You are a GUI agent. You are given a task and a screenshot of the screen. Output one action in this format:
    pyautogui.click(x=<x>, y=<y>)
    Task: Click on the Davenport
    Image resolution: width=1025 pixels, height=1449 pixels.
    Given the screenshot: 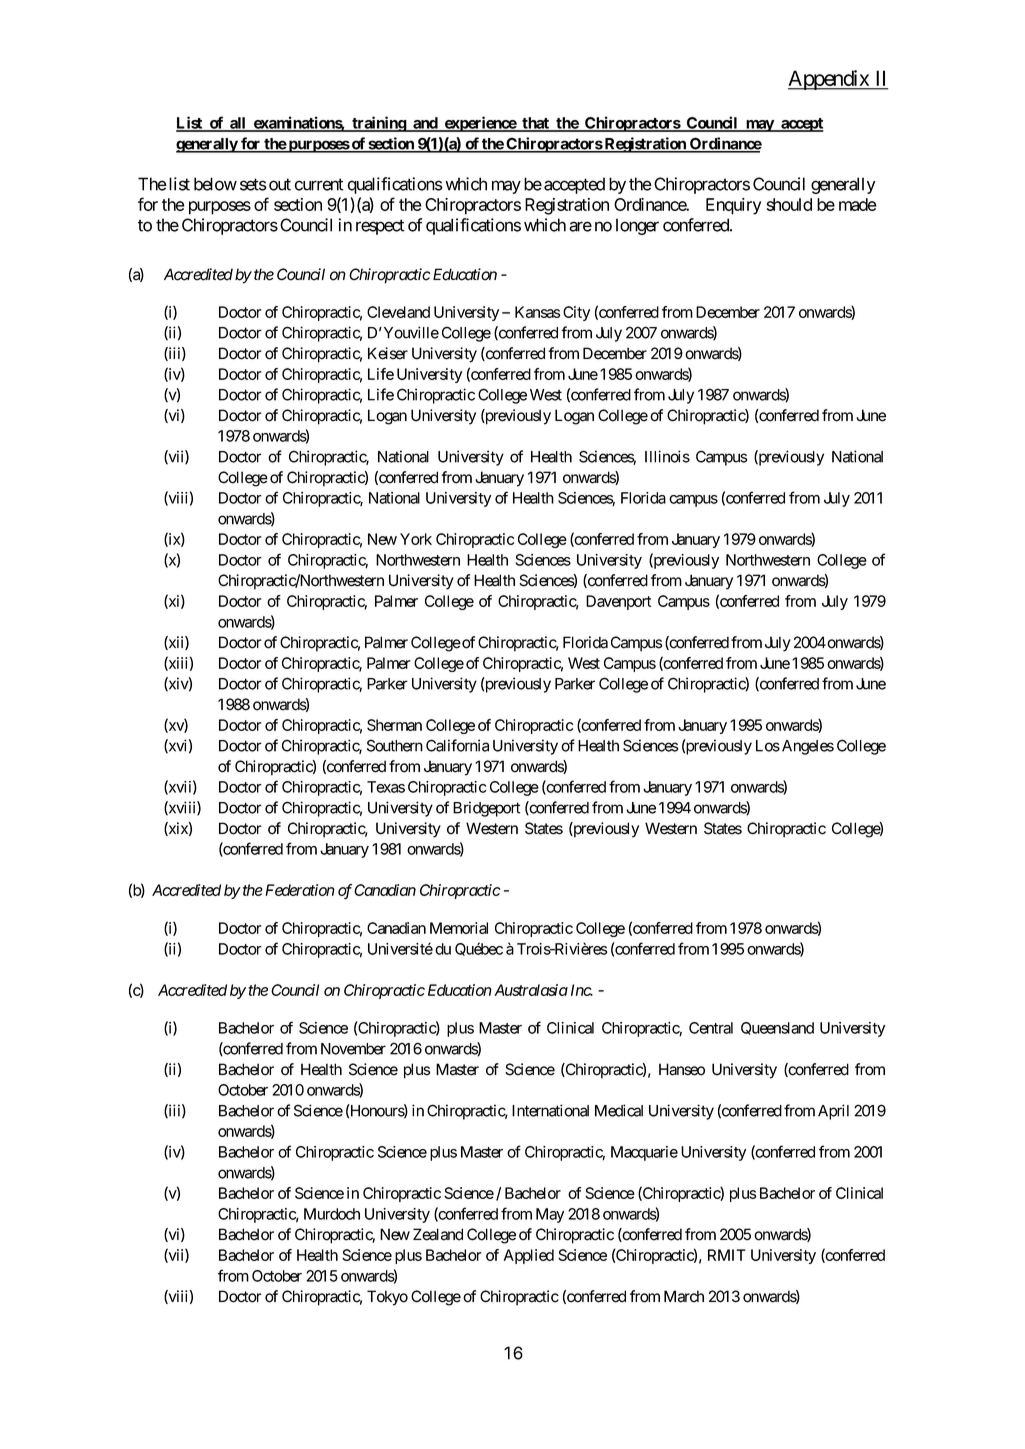 What is the action you would take?
    pyautogui.click(x=618, y=602)
